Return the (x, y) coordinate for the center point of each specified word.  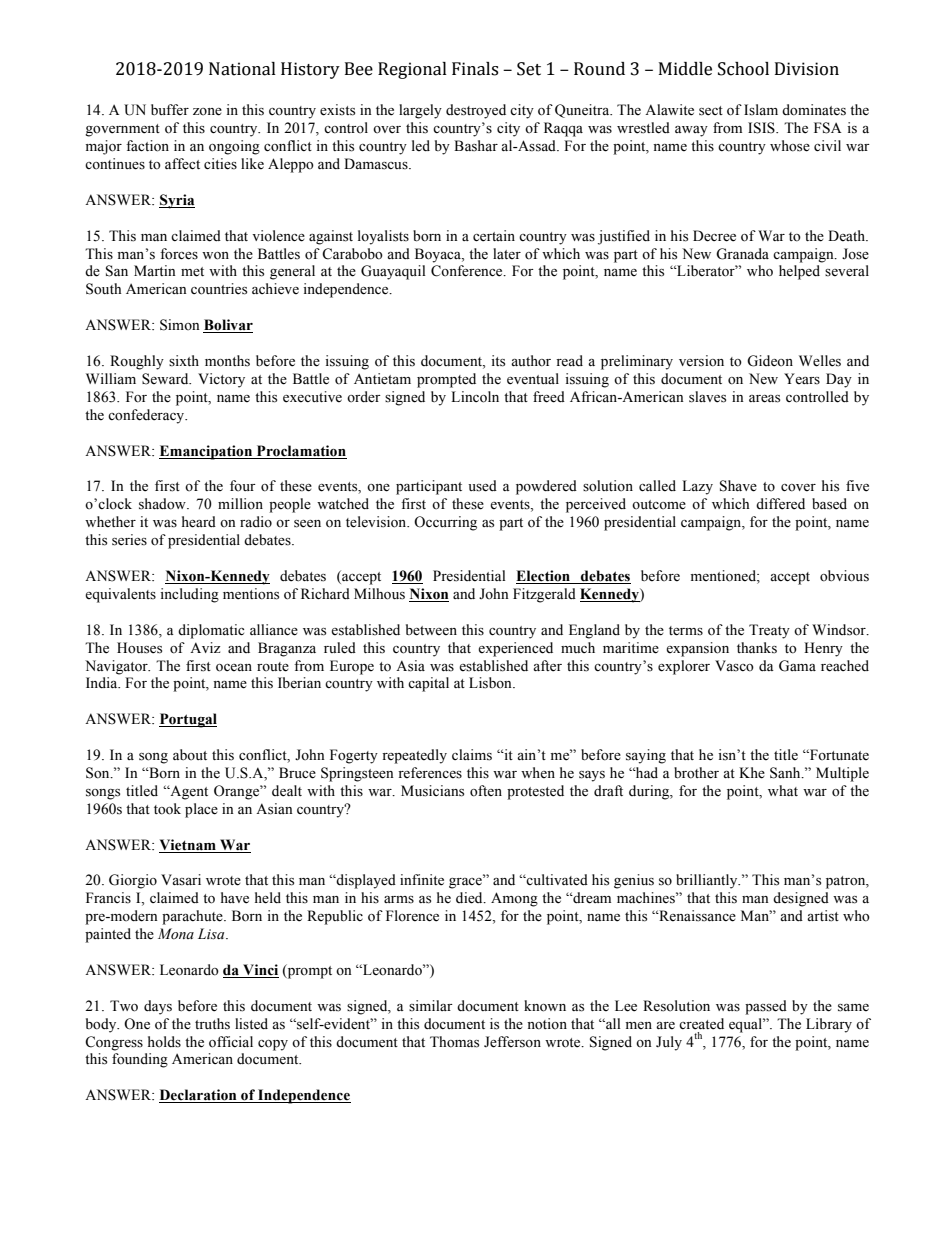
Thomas (454, 1042)
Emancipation (207, 452)
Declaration (199, 1096)
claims (472, 755)
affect (182, 164)
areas (764, 399)
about (190, 754)
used (482, 486)
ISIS (762, 128)
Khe (752, 773)
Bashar (476, 146)
